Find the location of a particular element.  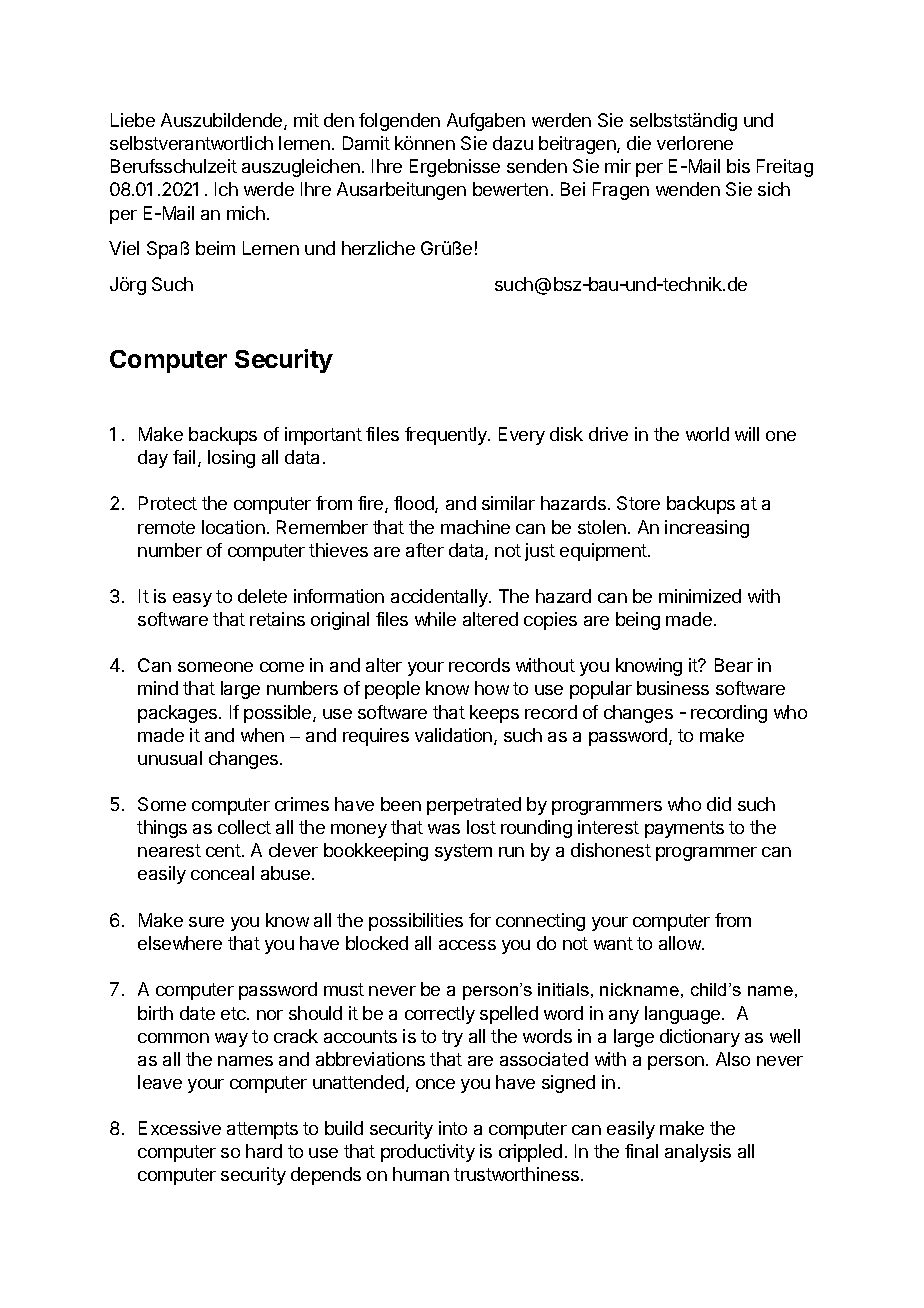

increasing is located at coordinates (707, 529).
